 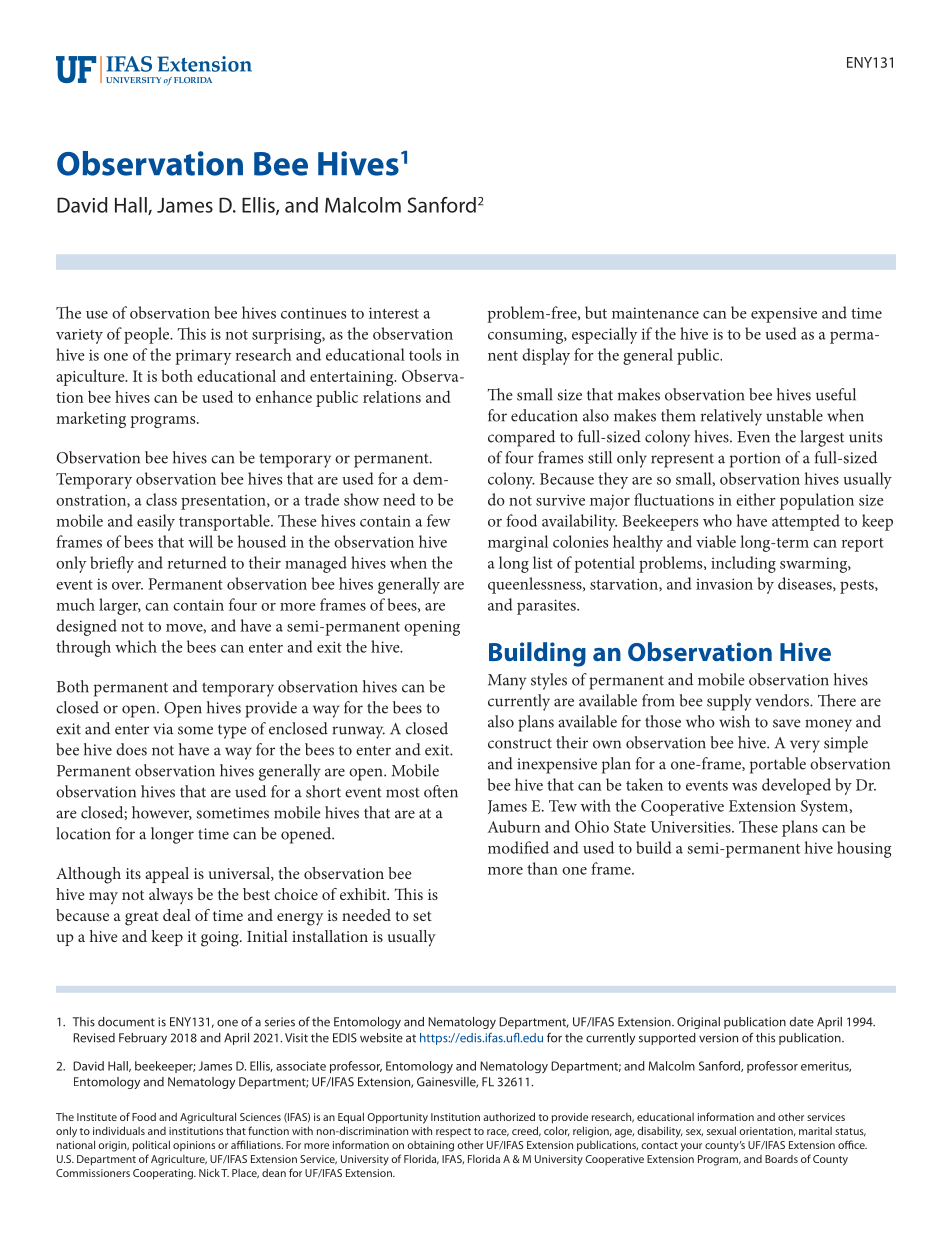 What do you see at coordinates (148, 335) in the screenshot?
I see `people` at bounding box center [148, 335].
